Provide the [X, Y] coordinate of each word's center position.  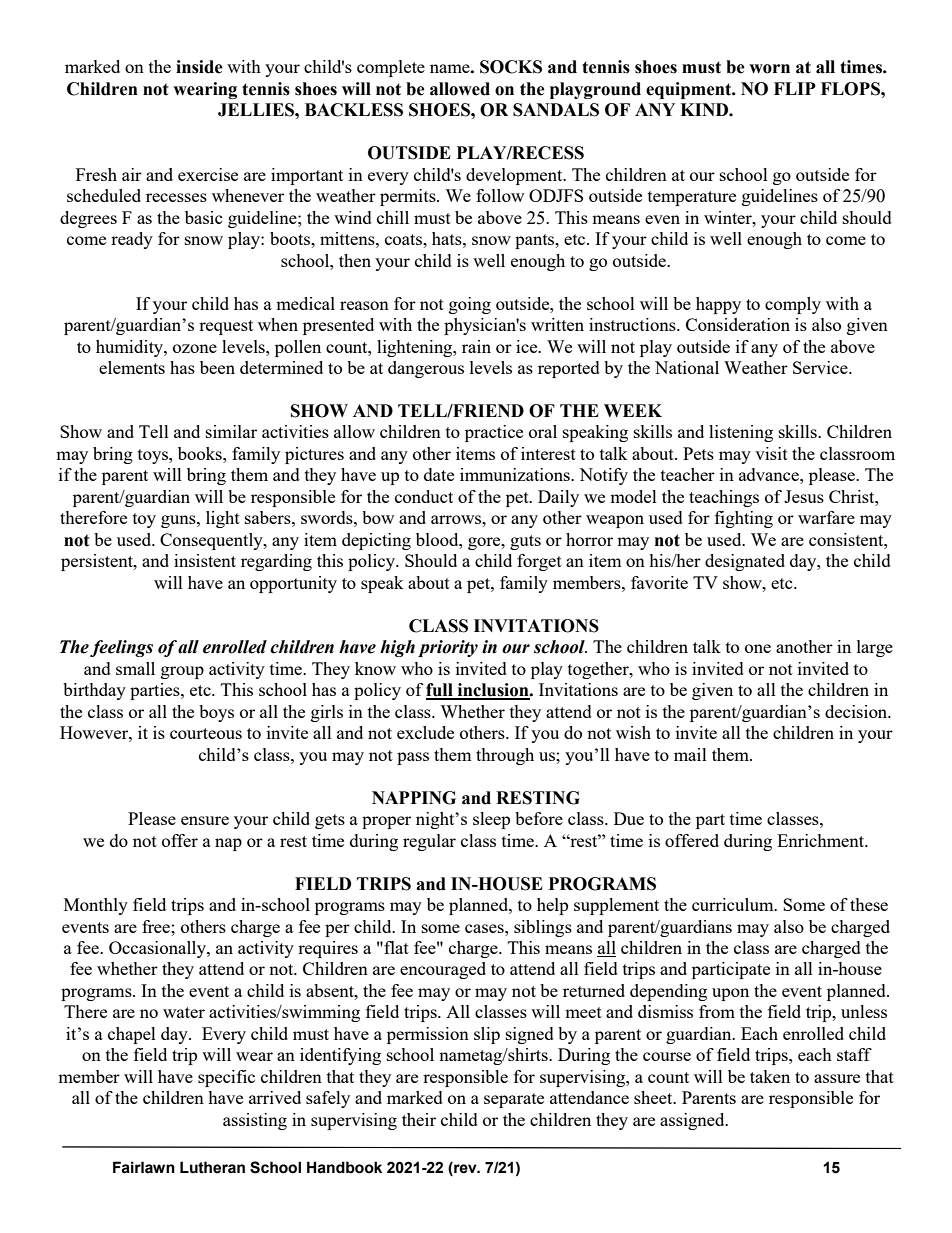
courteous [206, 733]
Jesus [804, 496]
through [505, 756]
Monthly [96, 906]
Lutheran [212, 1167]
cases [485, 928]
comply [793, 305]
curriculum [734, 904]
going [470, 305]
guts [525, 542]
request [226, 327]
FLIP [795, 88]
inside [199, 67]
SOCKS [511, 67]
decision [857, 711]
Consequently [212, 541]
